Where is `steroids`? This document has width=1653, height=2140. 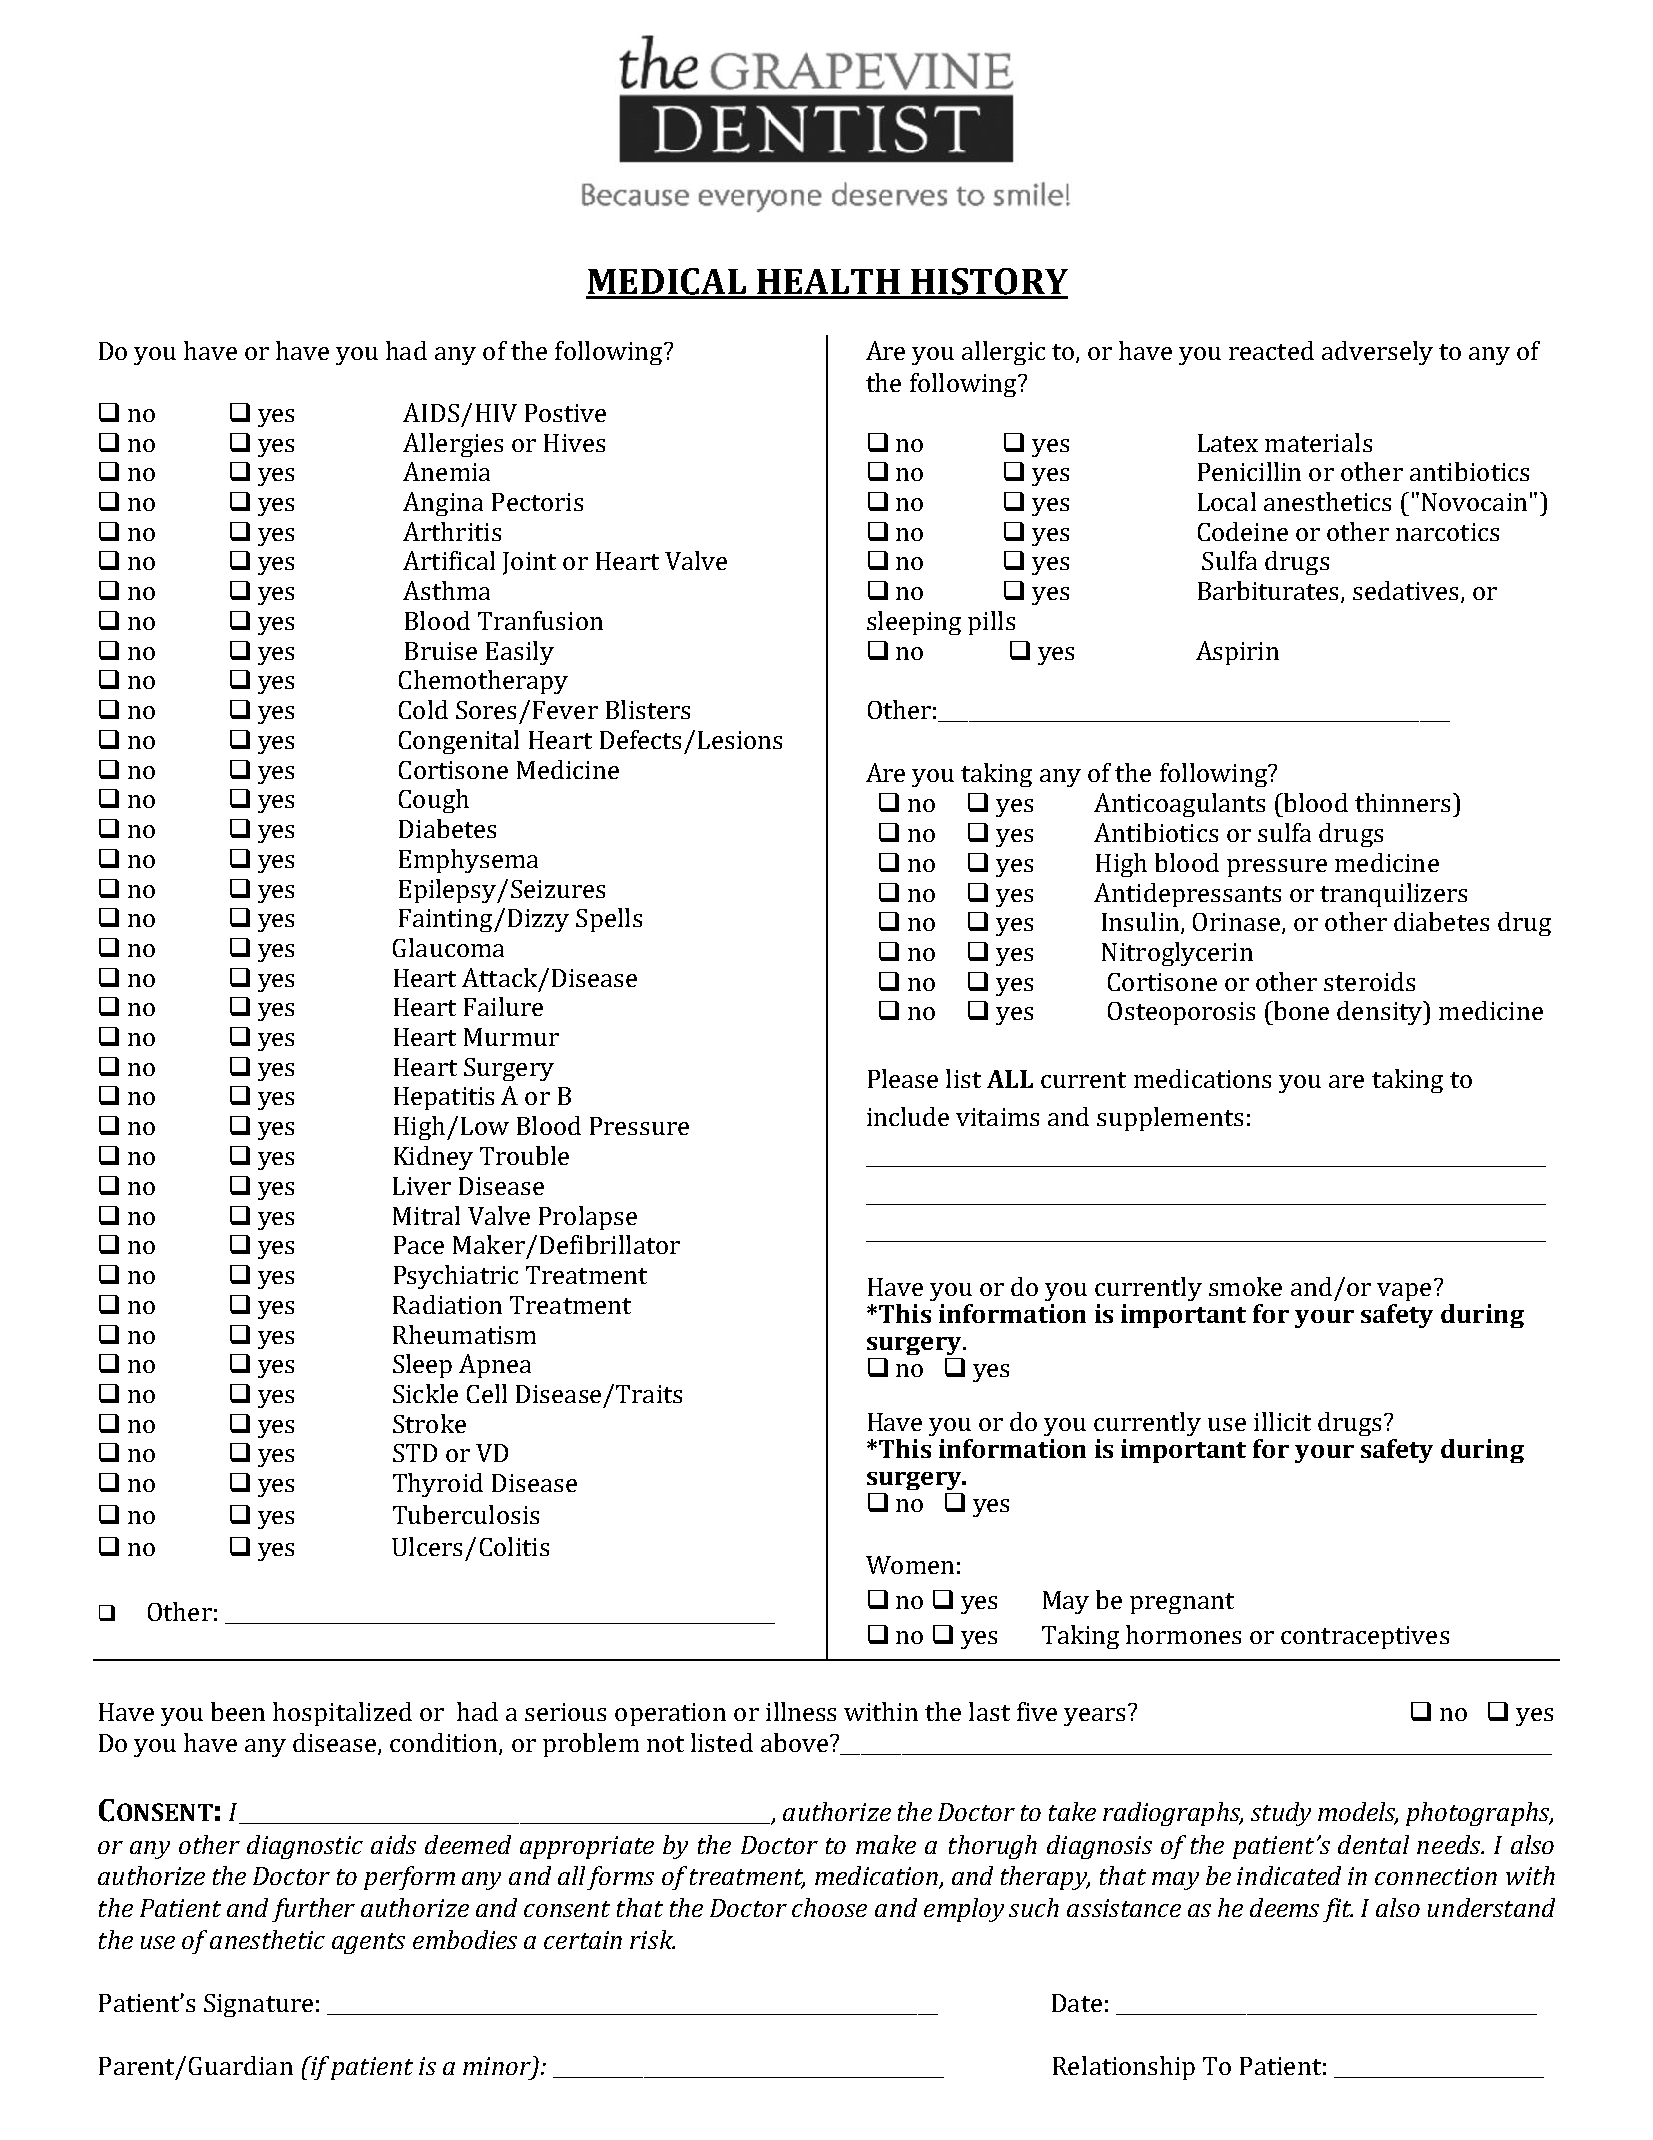
steroids is located at coordinates (1369, 981).
